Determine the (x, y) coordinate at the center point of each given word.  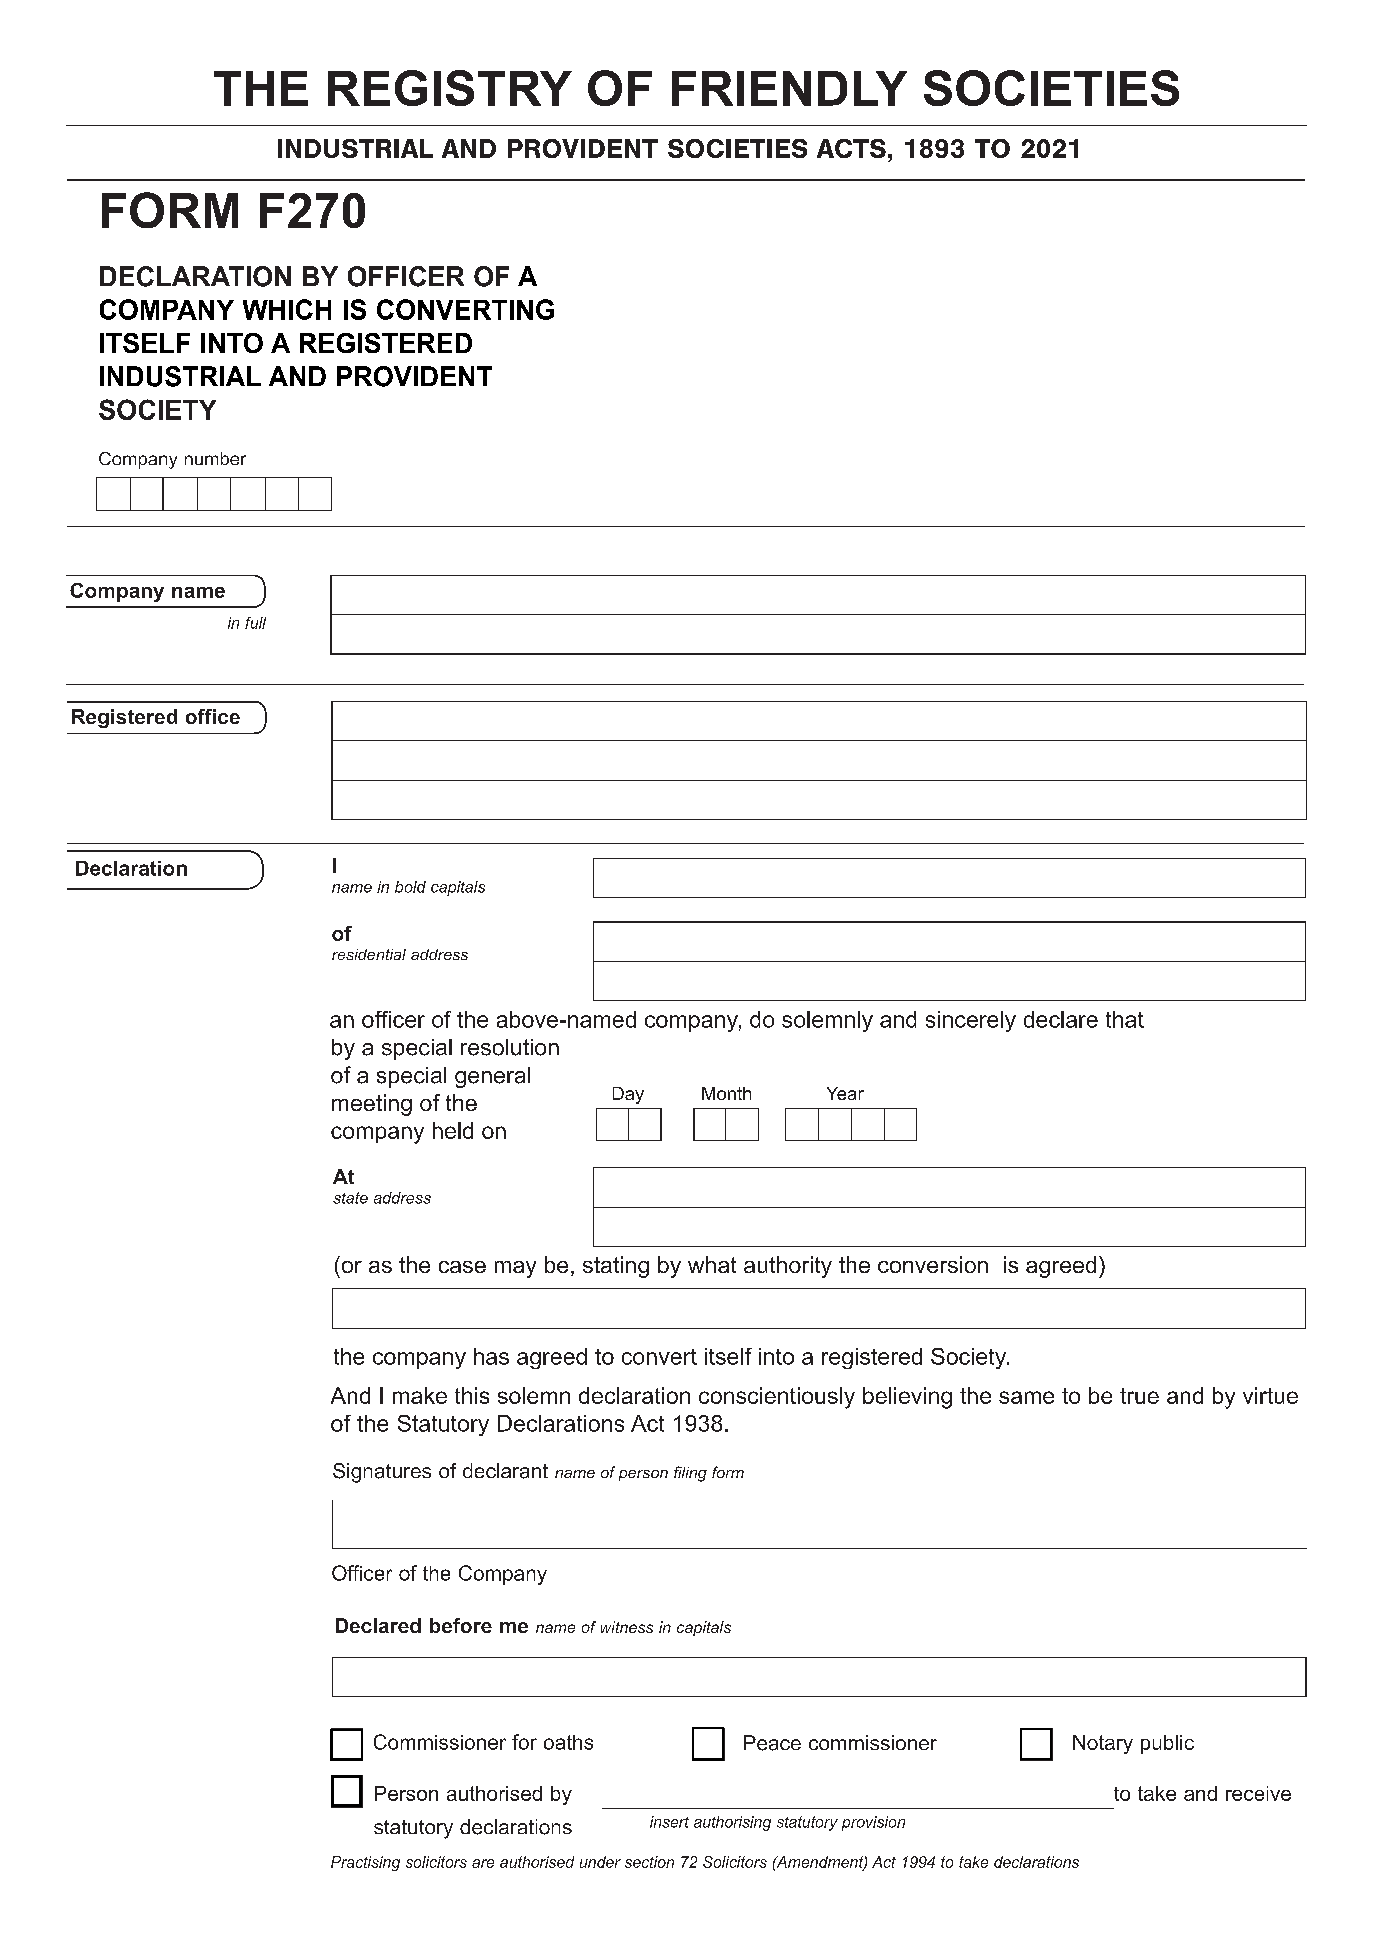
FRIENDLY (789, 88)
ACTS (851, 148)
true (1139, 1396)
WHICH (287, 309)
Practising (365, 1863)
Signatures (382, 1473)
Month (726, 1093)
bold (410, 887)
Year (845, 1093)
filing (690, 1474)
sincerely (971, 1021)
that (1125, 1019)
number (215, 458)
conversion (933, 1264)
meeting (372, 1105)
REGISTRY (450, 88)
